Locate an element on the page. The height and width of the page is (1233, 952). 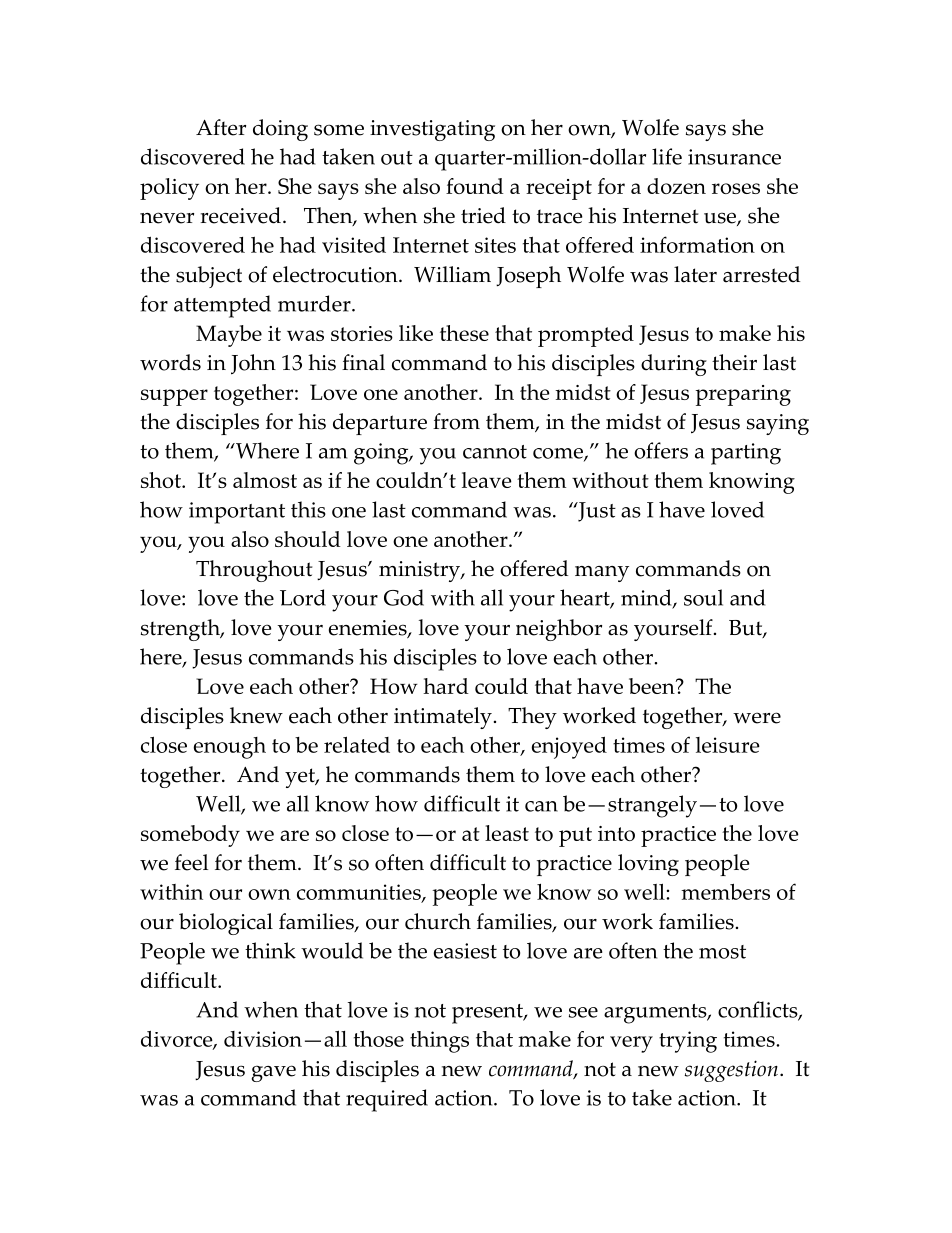
intimately is located at coordinates (443, 718).
